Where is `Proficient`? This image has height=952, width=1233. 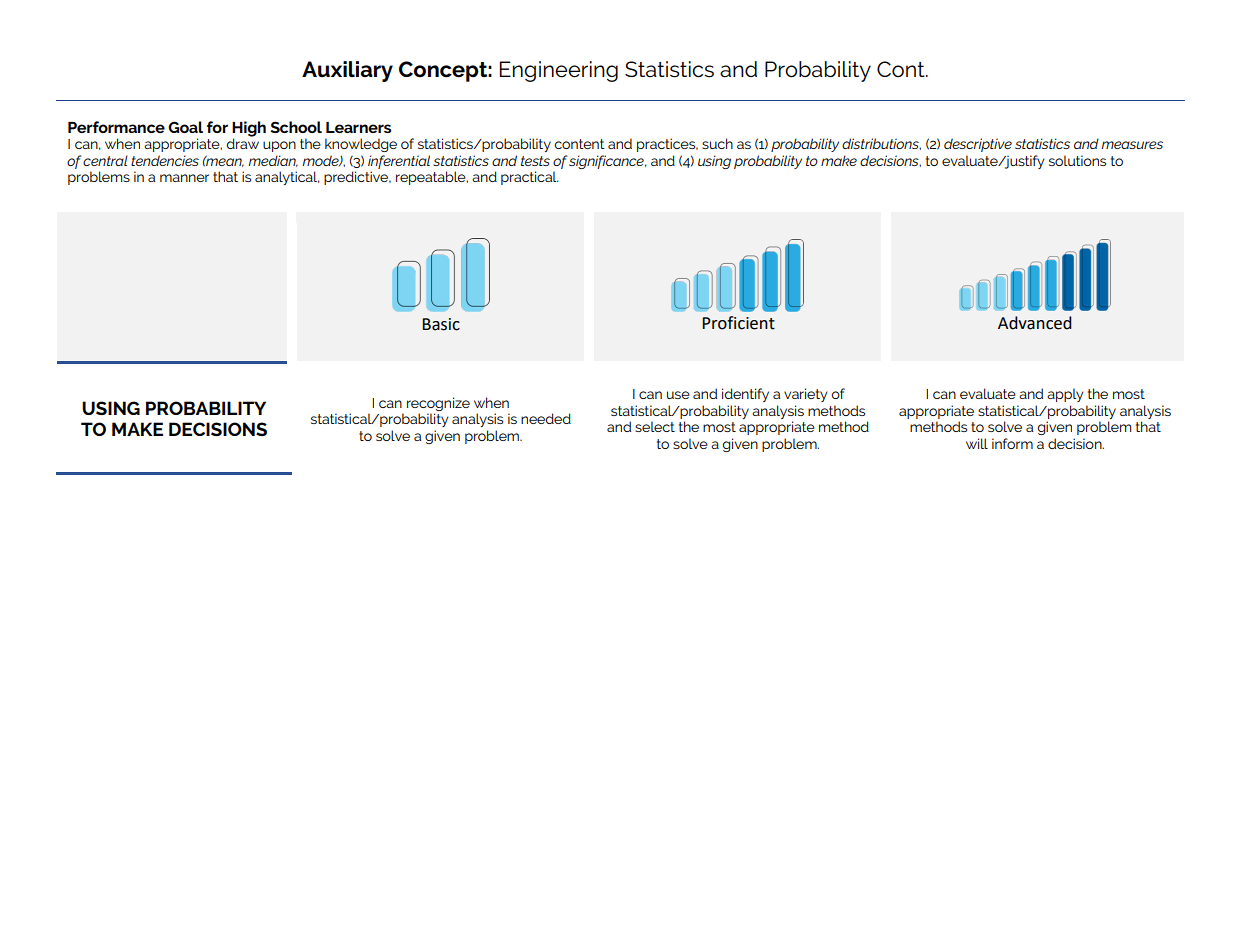
Proficient is located at coordinates (738, 323).
